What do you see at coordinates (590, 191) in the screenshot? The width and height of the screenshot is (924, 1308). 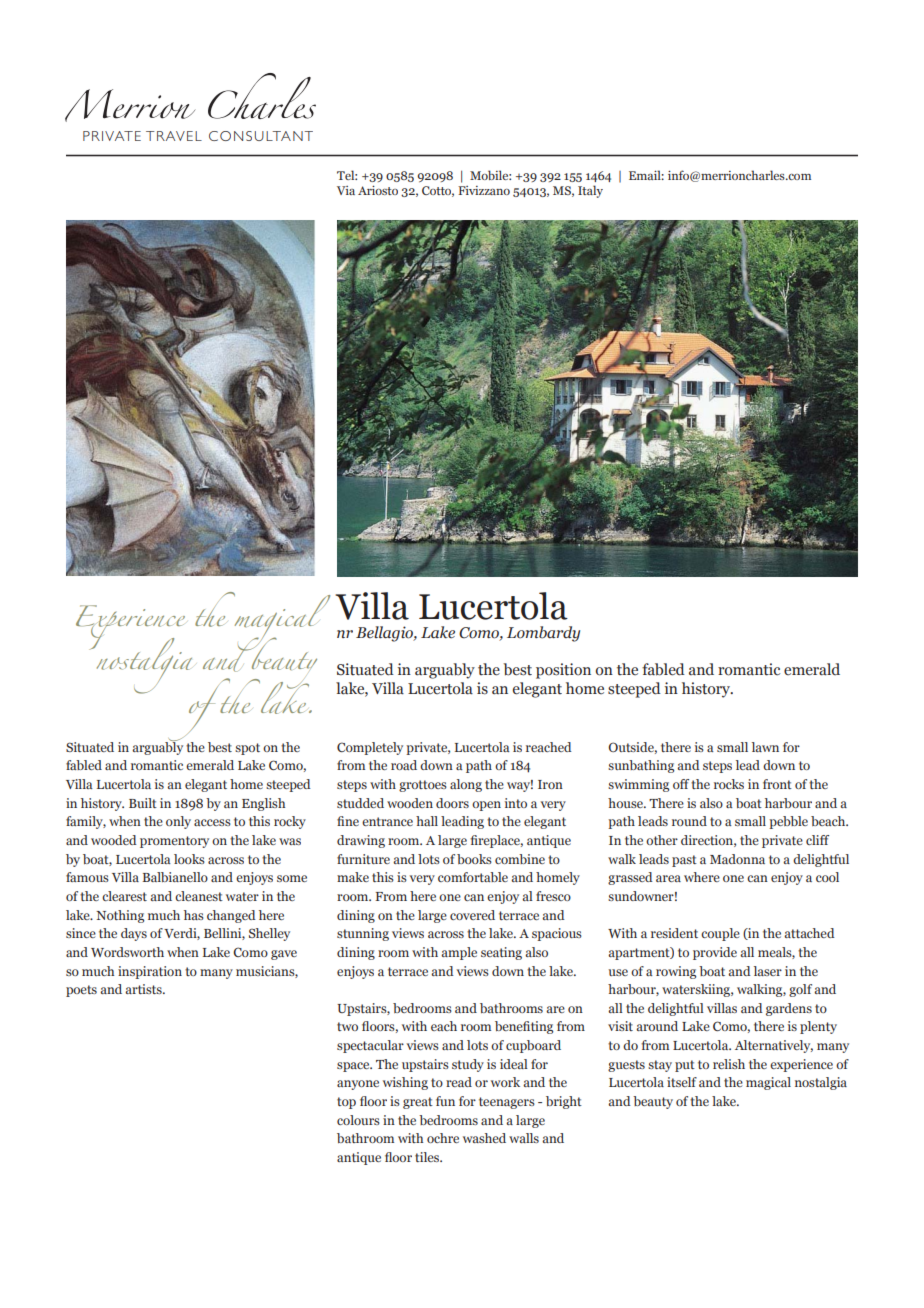 I see `Italy` at bounding box center [590, 191].
